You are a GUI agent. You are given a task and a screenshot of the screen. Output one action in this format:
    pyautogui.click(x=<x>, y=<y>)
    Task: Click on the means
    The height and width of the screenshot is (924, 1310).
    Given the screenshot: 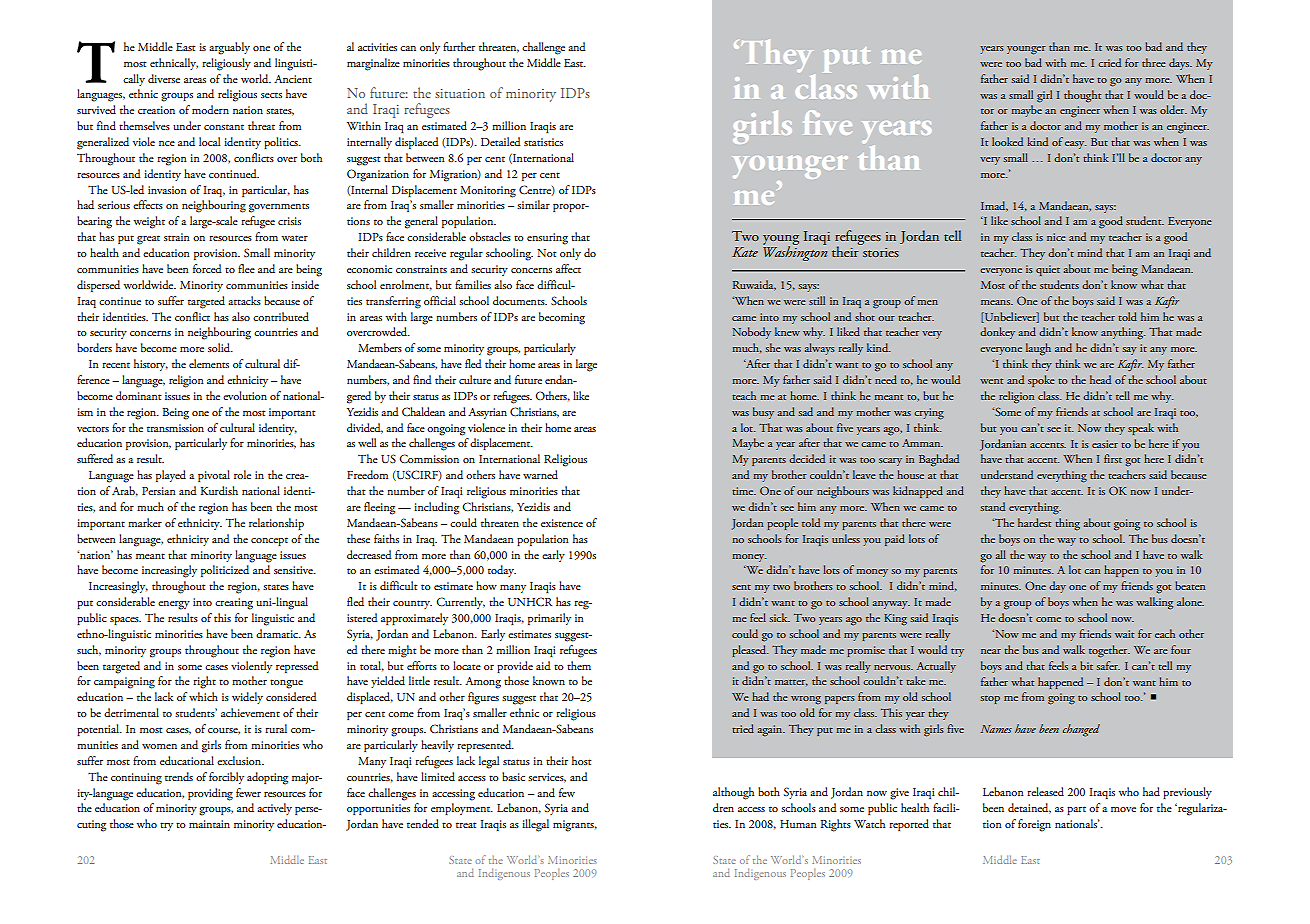 What is the action you would take?
    pyautogui.click(x=996, y=302)
